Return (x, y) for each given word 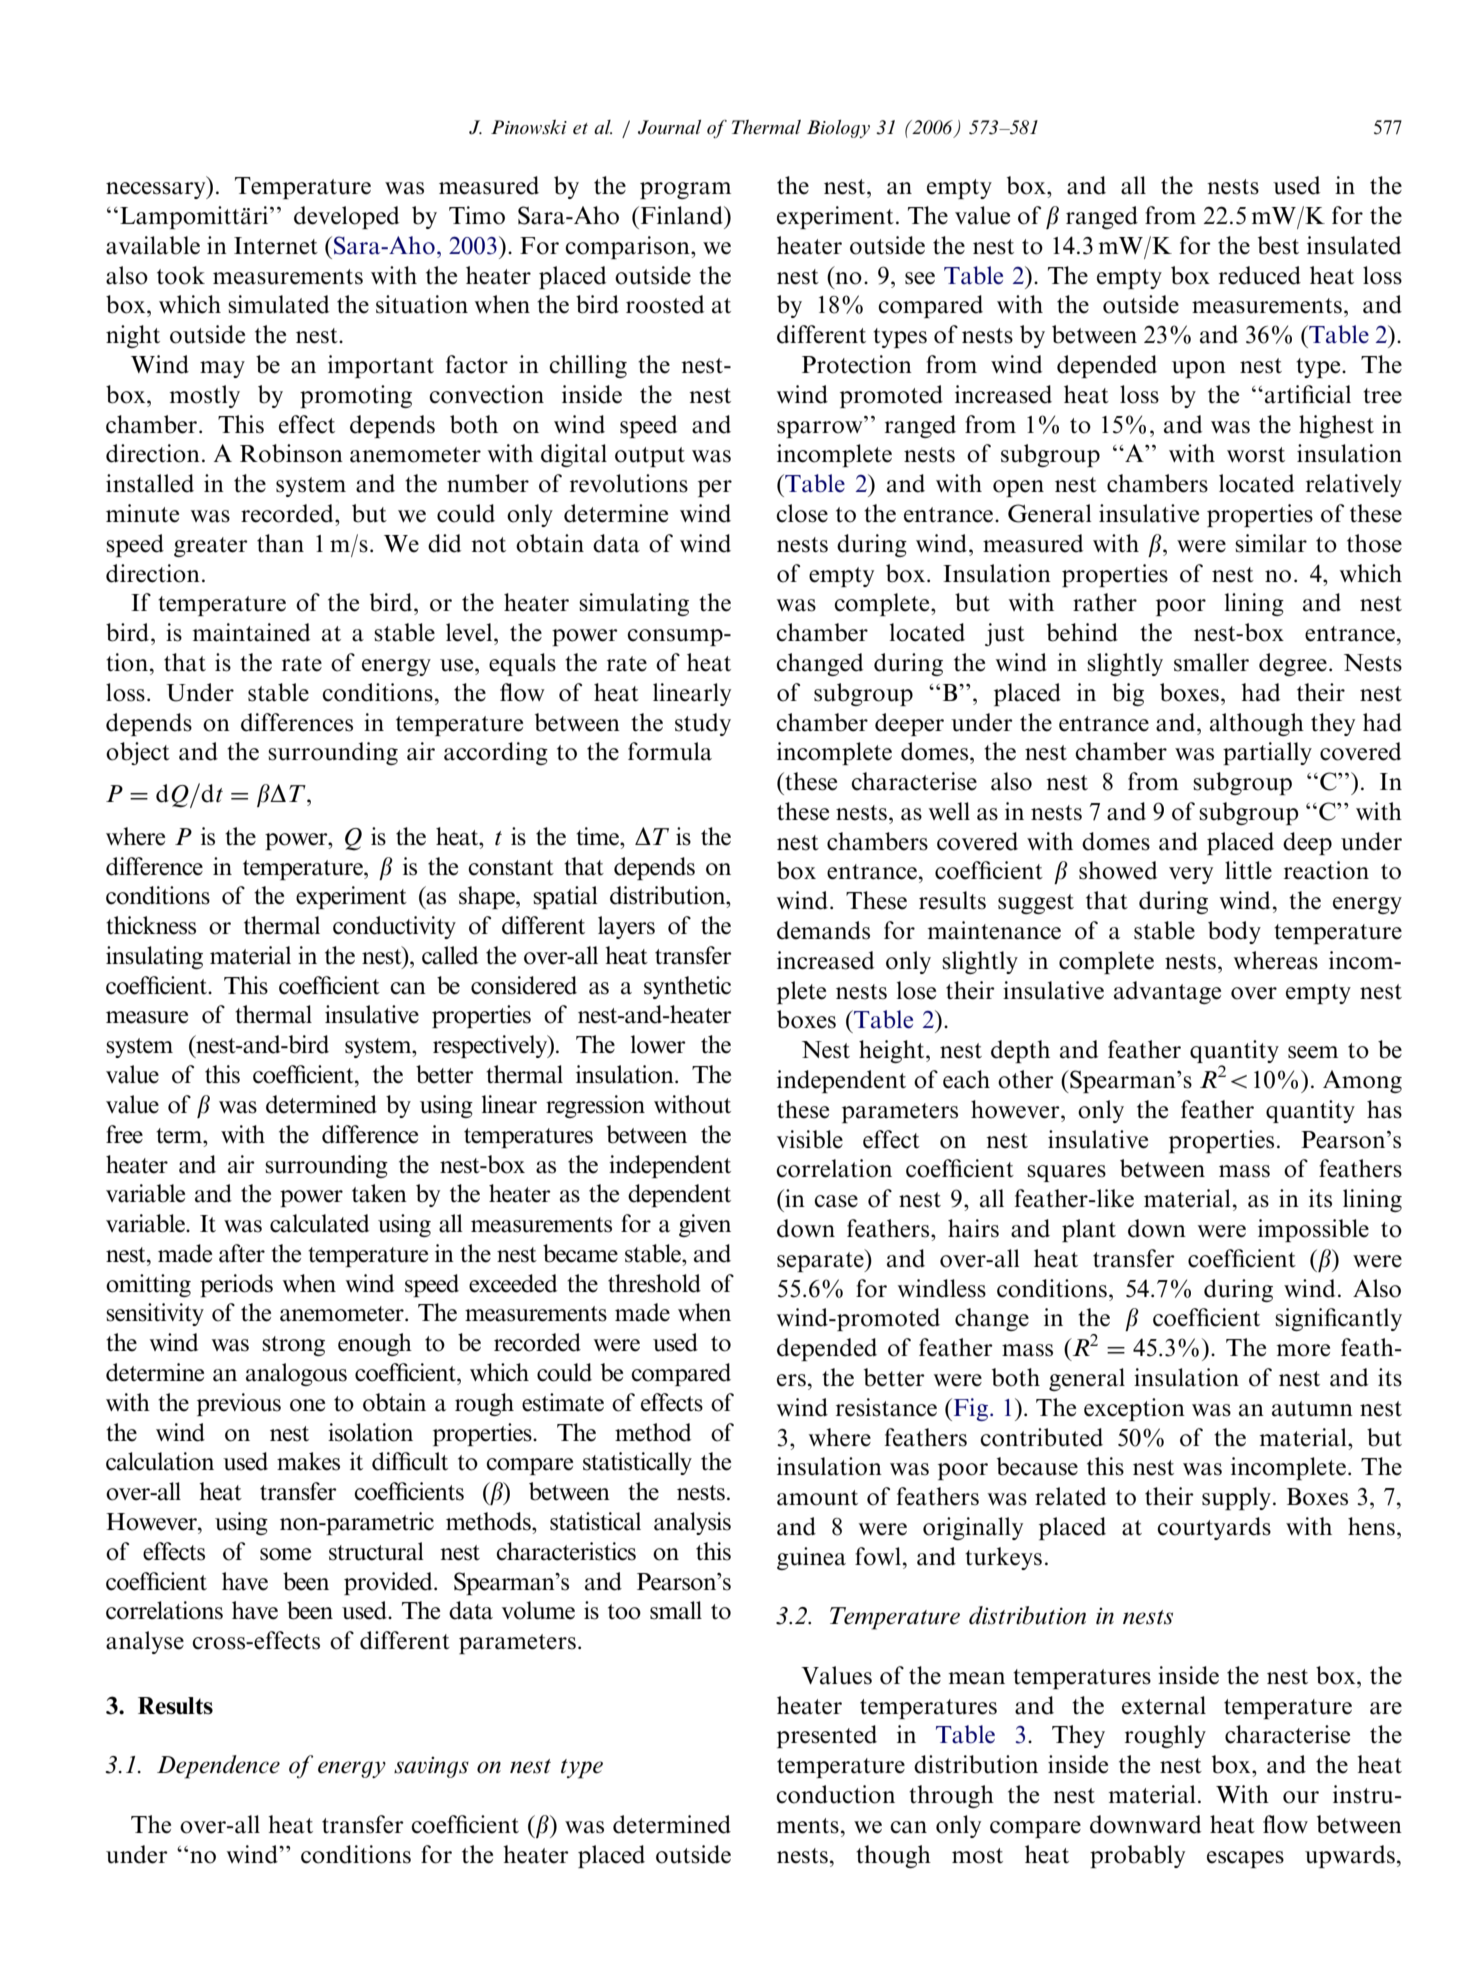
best (1278, 245)
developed (346, 217)
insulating (154, 957)
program (685, 190)
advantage (1167, 992)
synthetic (687, 987)
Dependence (218, 1767)
